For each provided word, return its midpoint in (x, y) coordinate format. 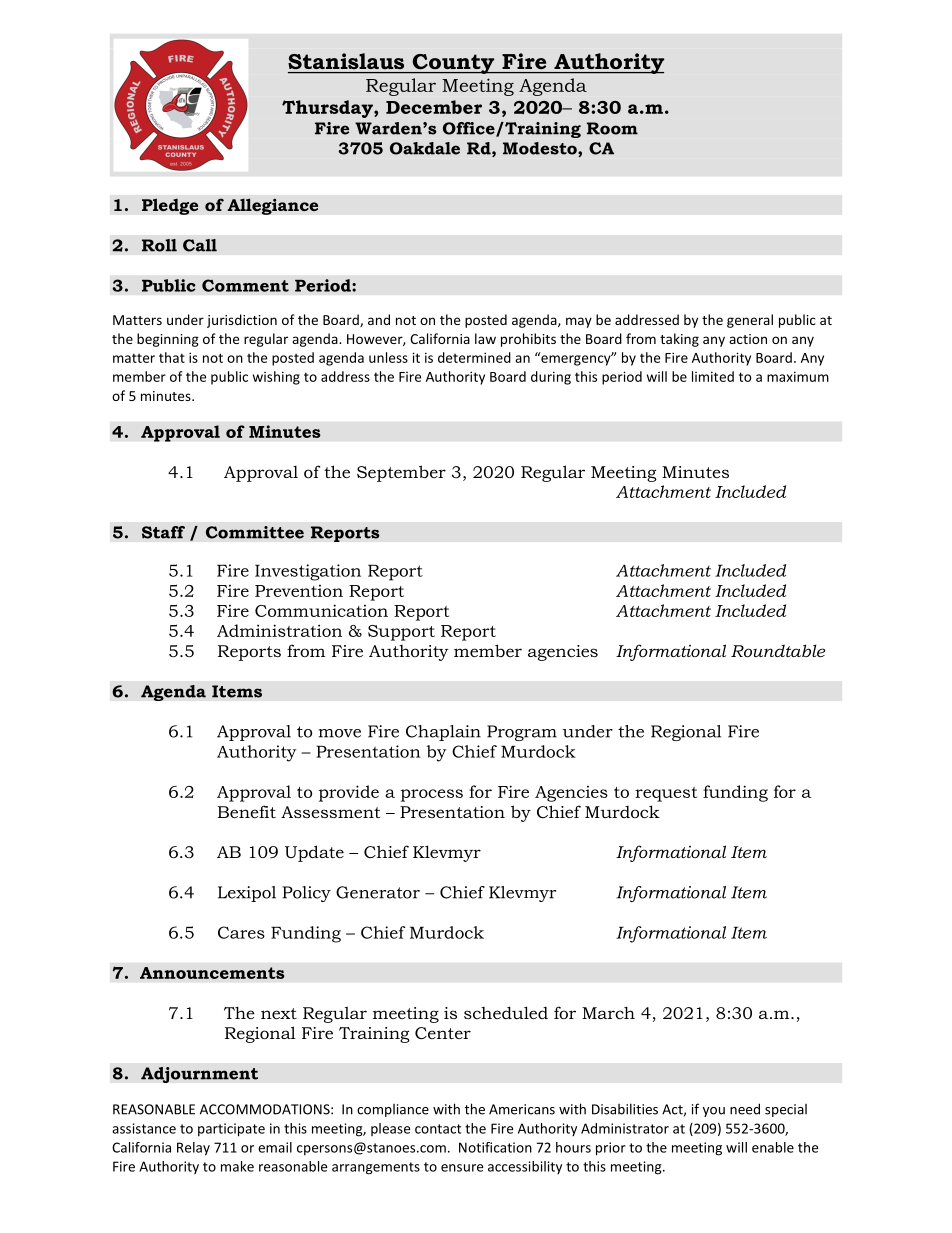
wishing (276, 378)
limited (713, 376)
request (666, 794)
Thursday (328, 109)
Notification (495, 1147)
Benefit (246, 811)
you (714, 1112)
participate (231, 1130)
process (432, 795)
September (401, 473)
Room (612, 128)
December (434, 107)
